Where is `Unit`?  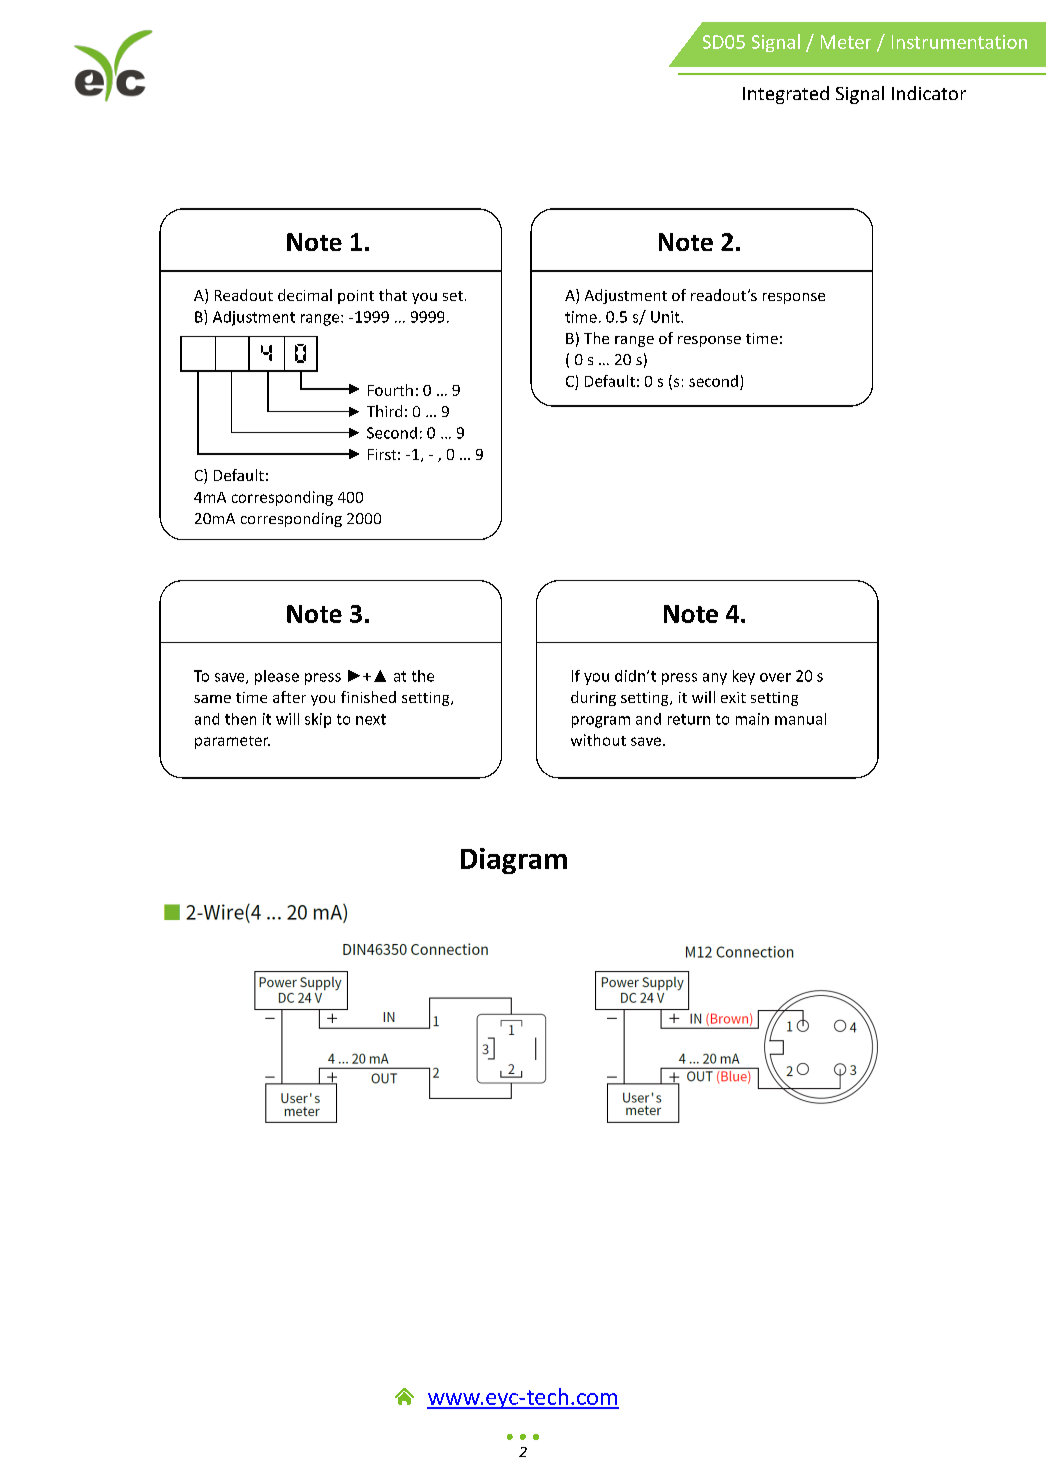 Unit is located at coordinates (666, 317).
